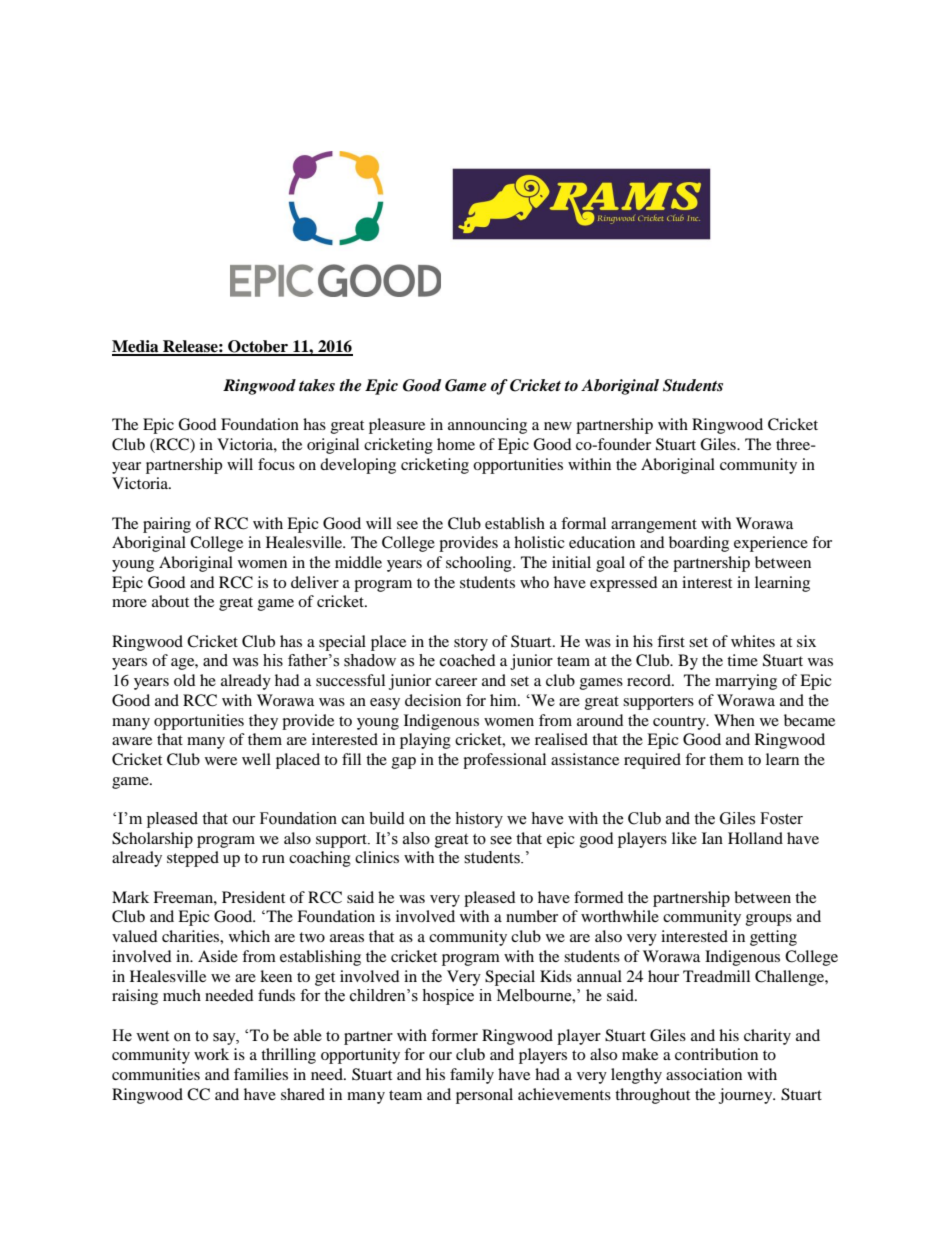 The width and height of the image is (952, 1233). I want to click on new, so click(558, 426).
